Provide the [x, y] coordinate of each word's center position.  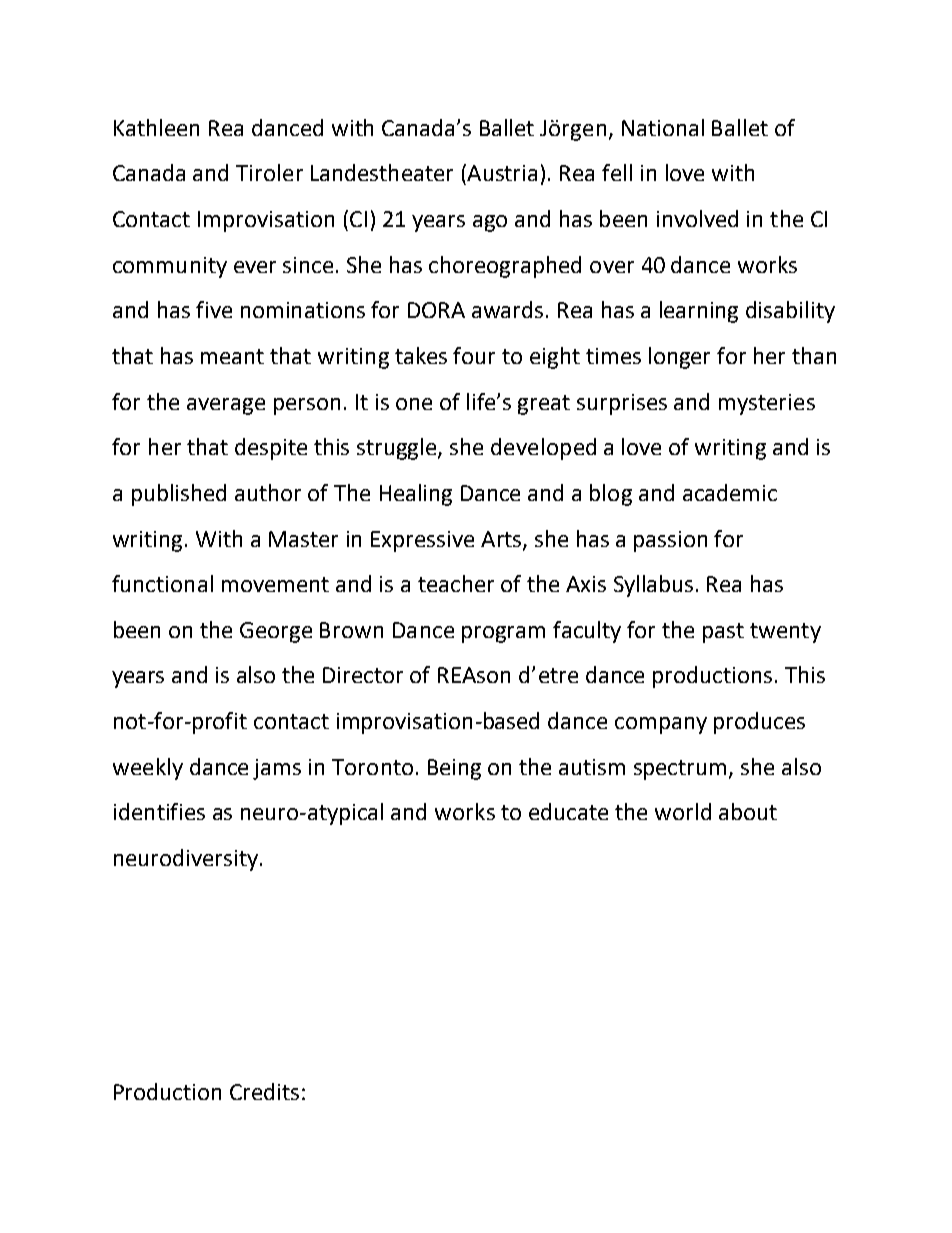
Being [454, 769]
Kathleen [156, 127]
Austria [501, 172]
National [663, 127]
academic [730, 492]
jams [277, 769]
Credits [264, 1091]
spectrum [680, 770]
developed [543, 449]
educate [568, 811]
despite [271, 449]
